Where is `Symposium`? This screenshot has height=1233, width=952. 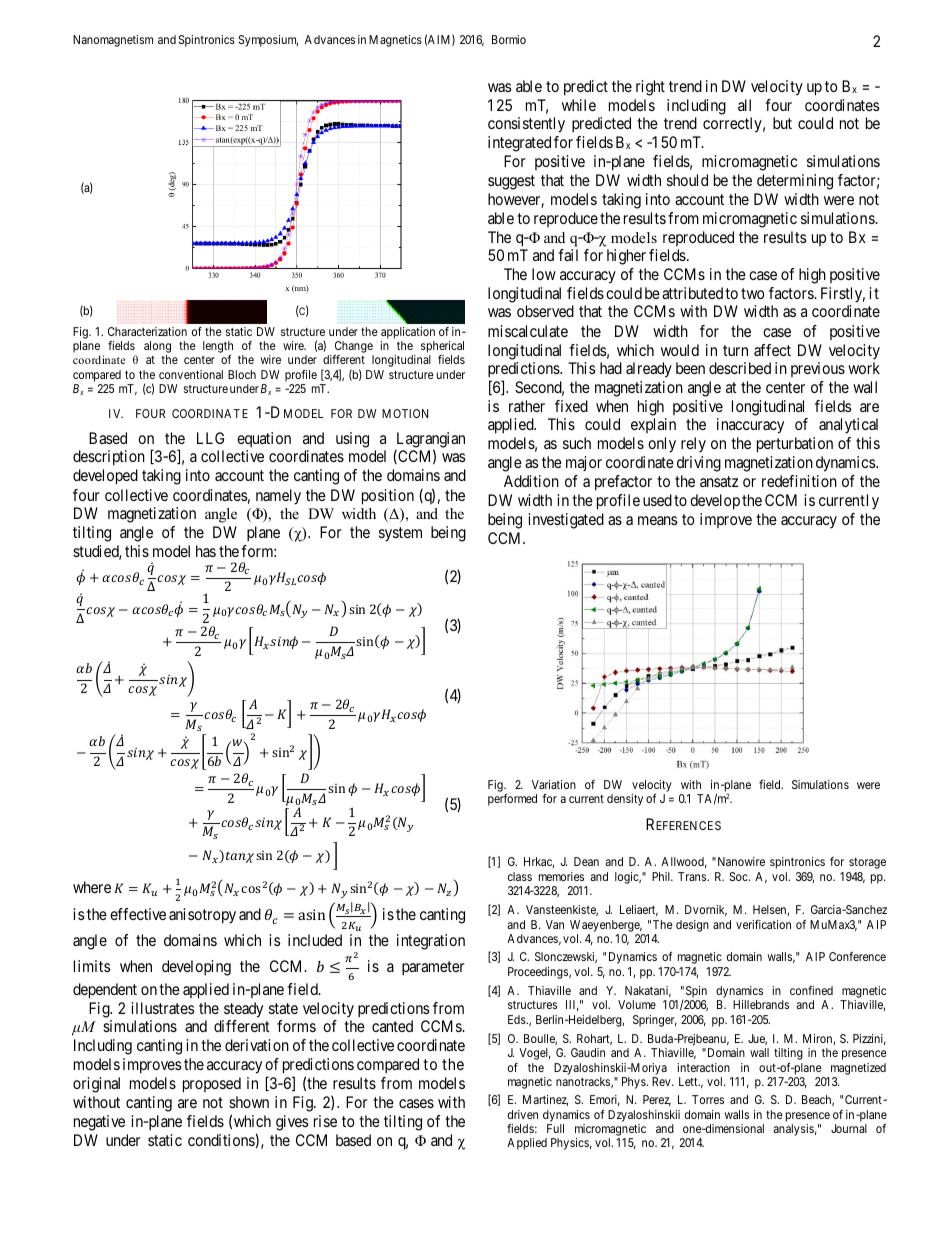
Symposium is located at coordinates (268, 41).
